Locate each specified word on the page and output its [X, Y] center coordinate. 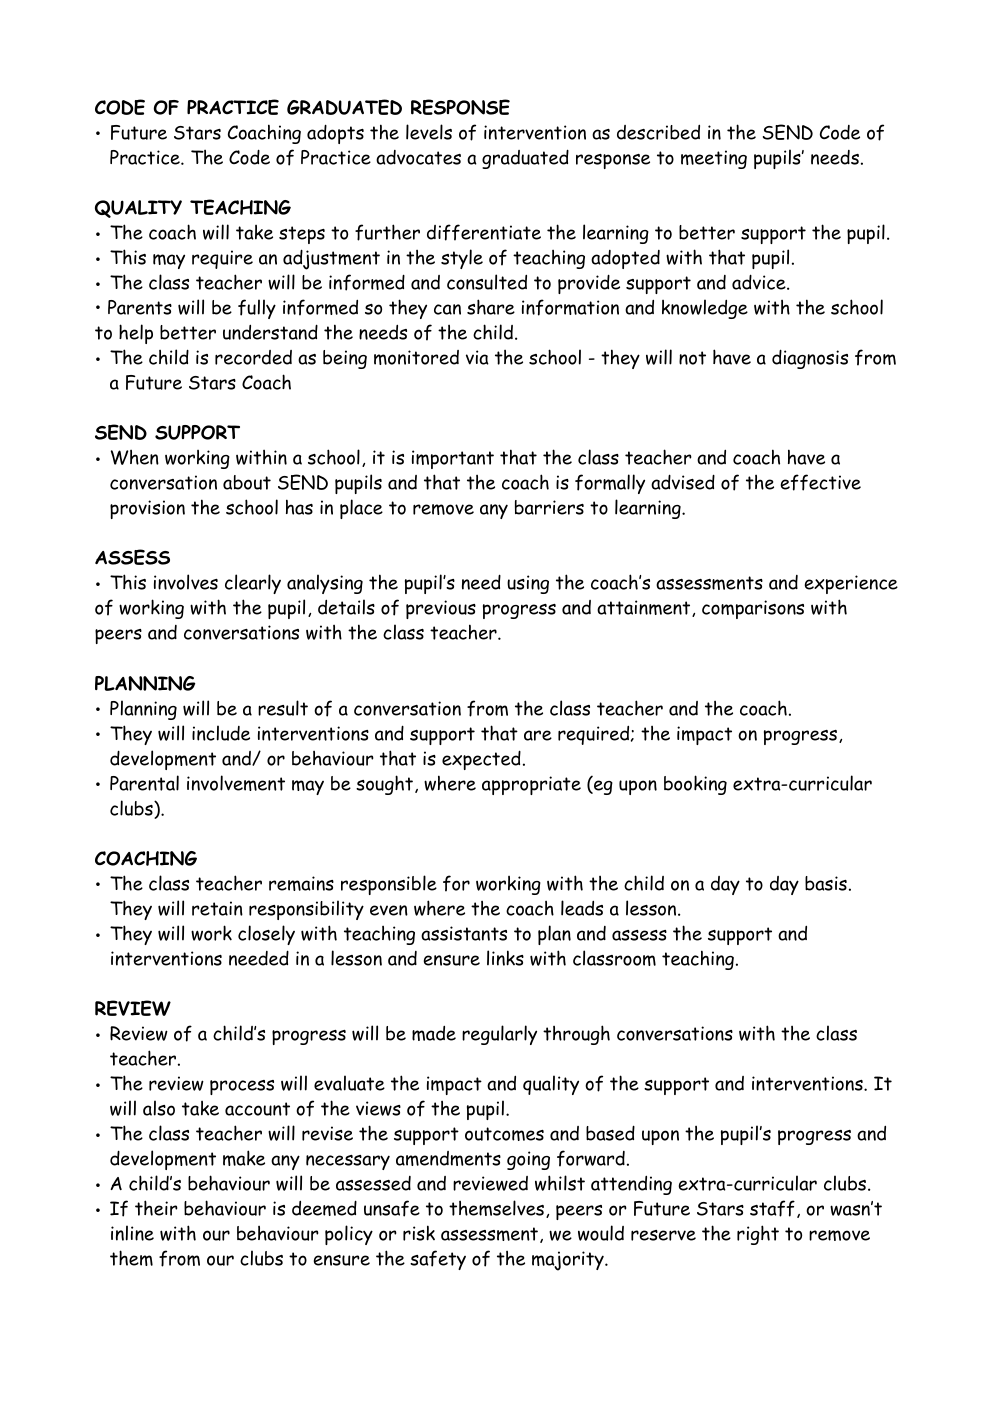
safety [438, 1260]
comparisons [753, 609]
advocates [418, 157]
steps [302, 235]
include [221, 733]
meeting [714, 159]
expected [481, 760]
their [156, 1208]
